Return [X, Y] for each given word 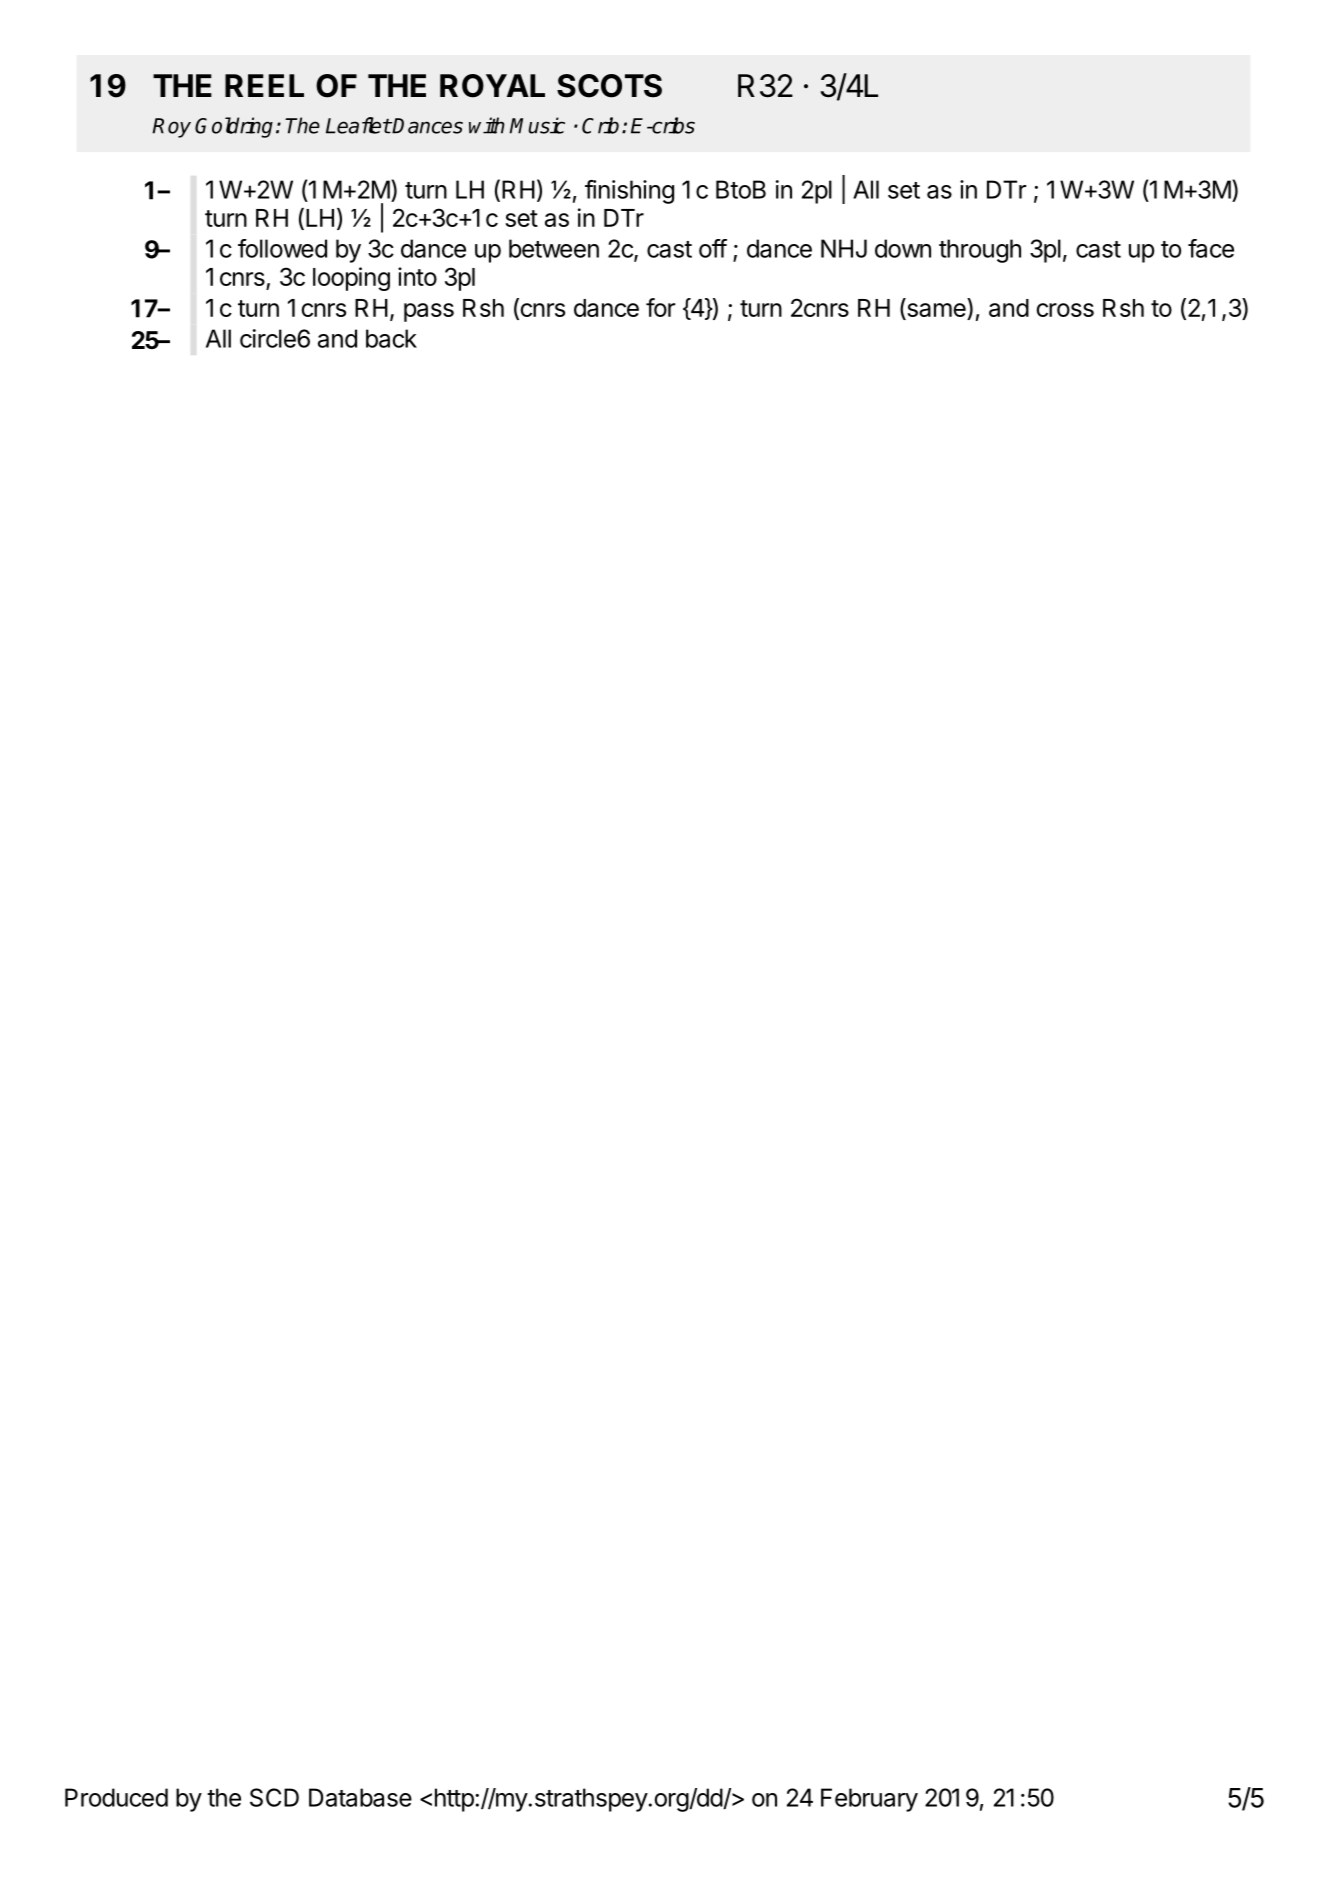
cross [1065, 310]
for [660, 307]
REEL [264, 85]
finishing [629, 192]
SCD [274, 1797]
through [980, 251]
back [391, 338]
